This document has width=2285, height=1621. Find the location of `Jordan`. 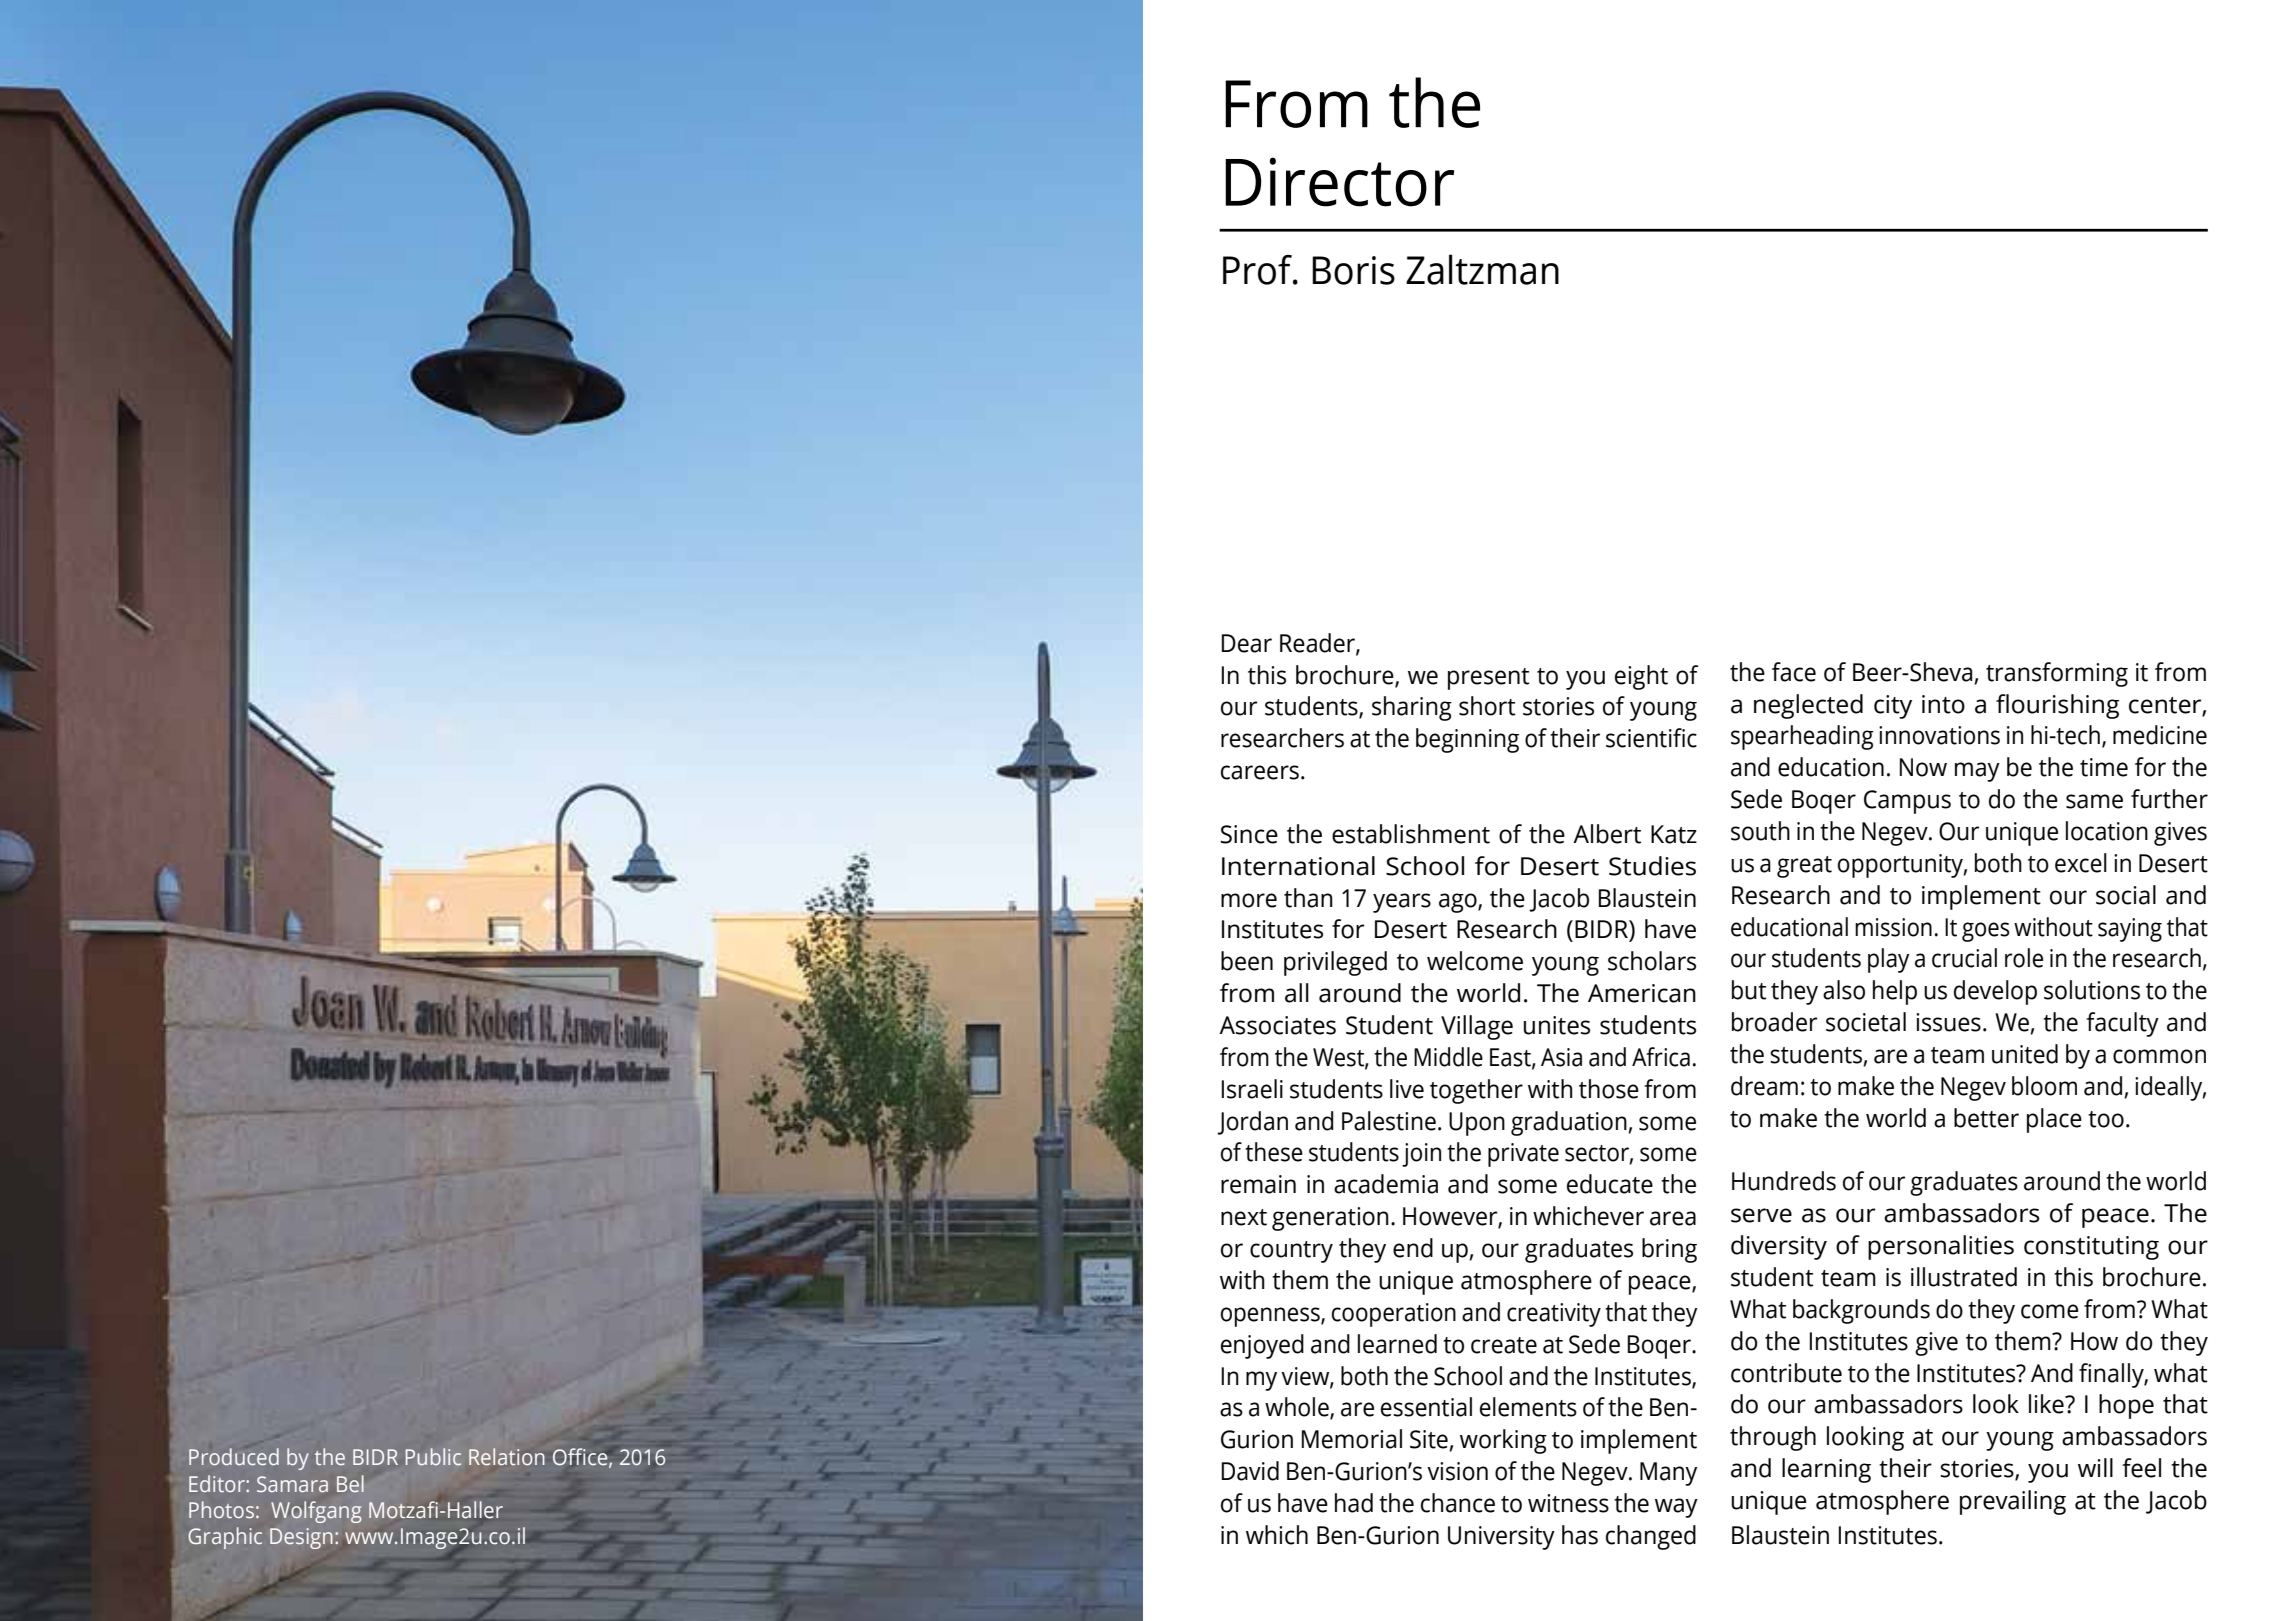

Jordan is located at coordinates (1252, 1123).
